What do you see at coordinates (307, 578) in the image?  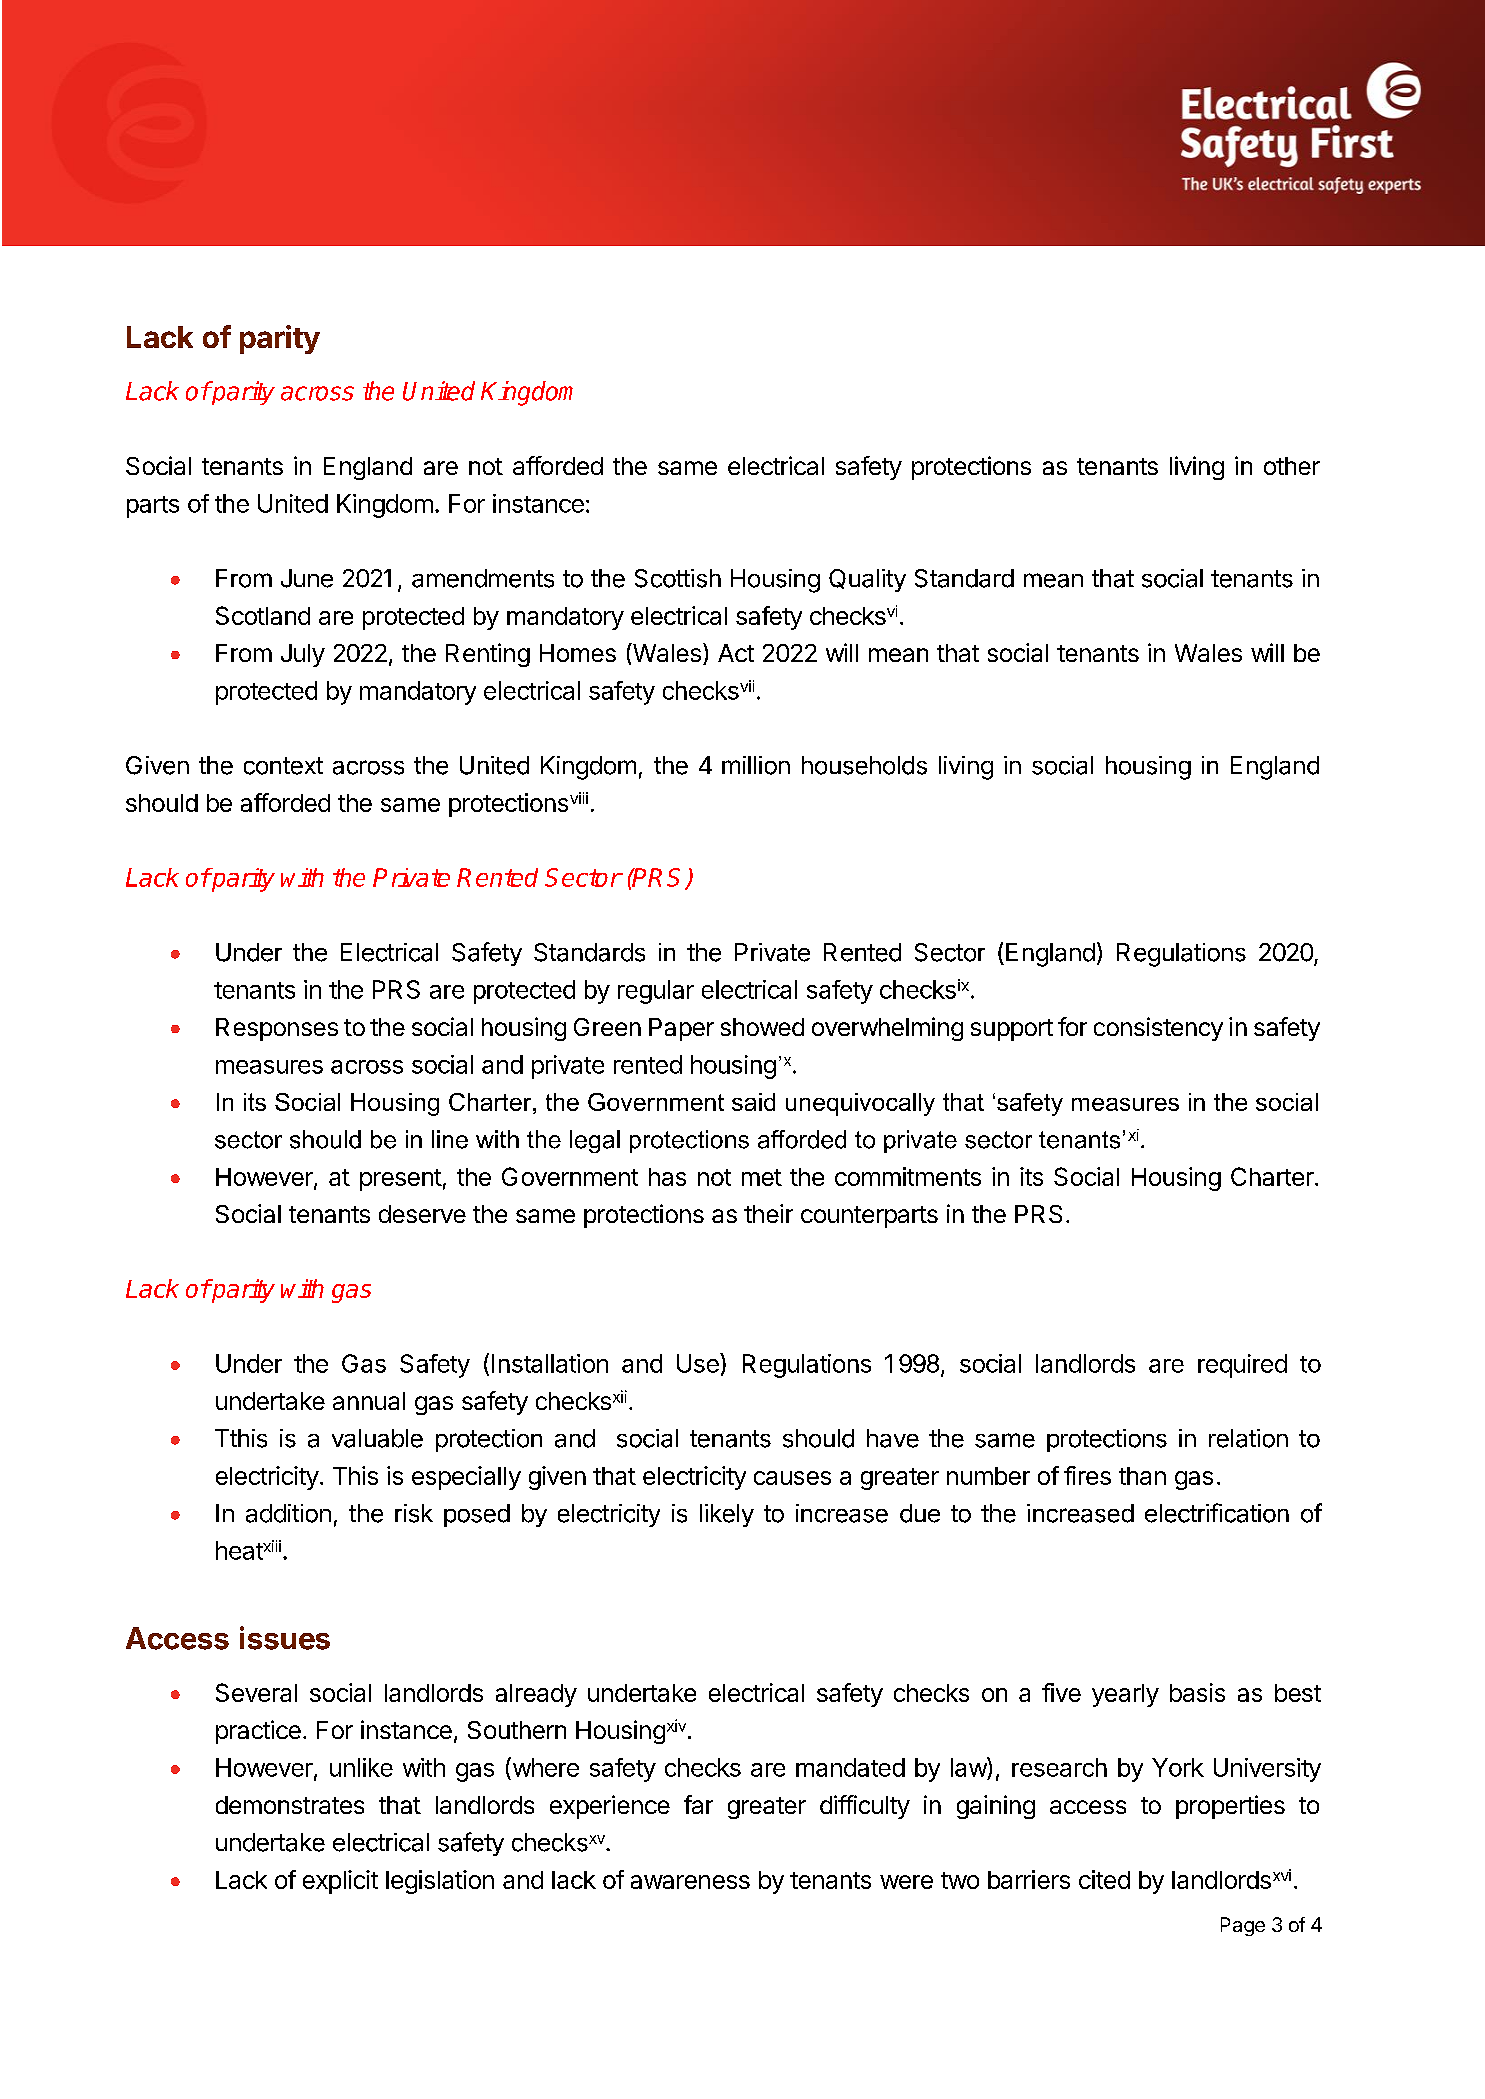 I see `June` at bounding box center [307, 578].
